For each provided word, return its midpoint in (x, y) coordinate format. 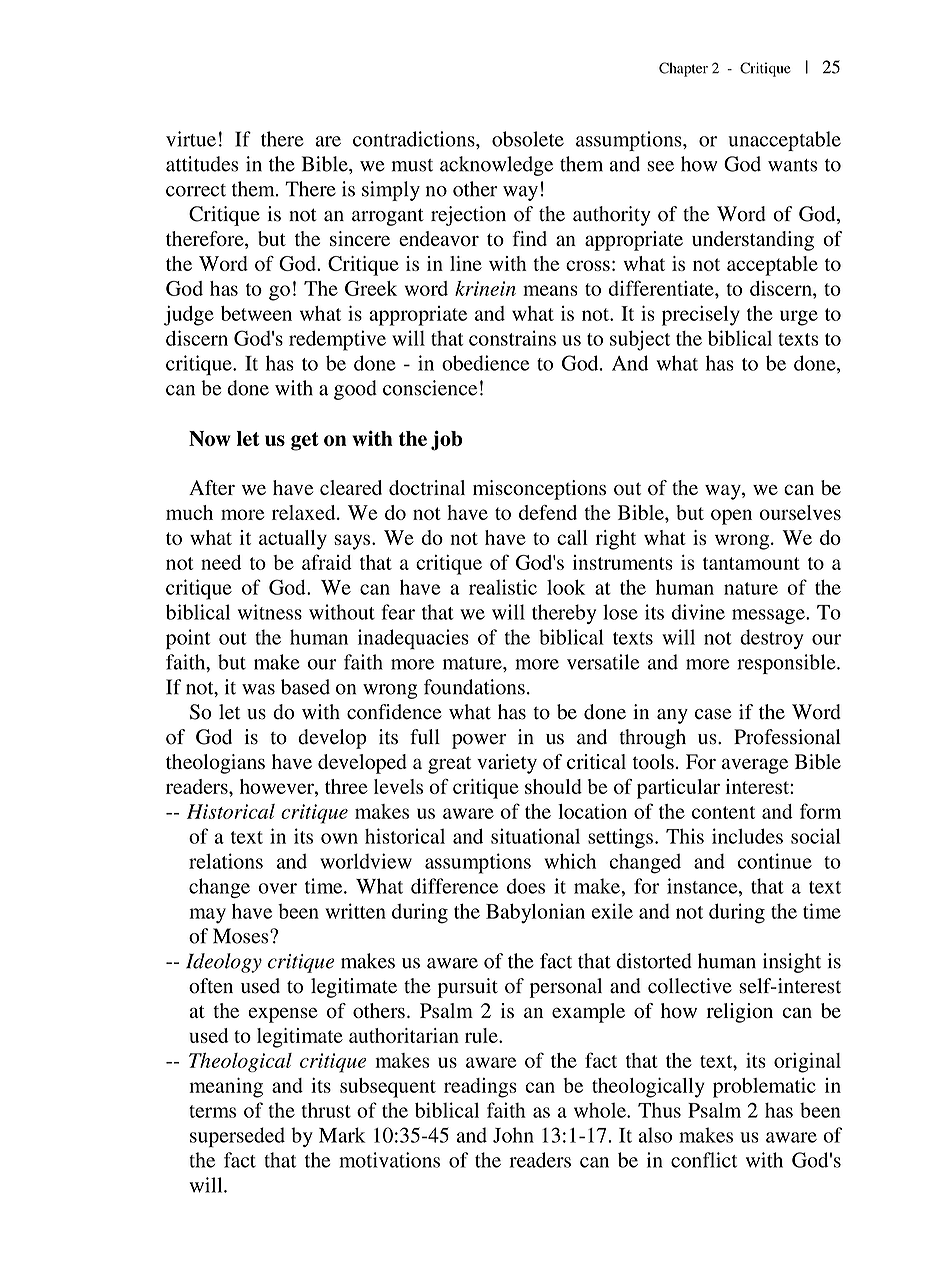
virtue (191, 139)
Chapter (683, 69)
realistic (503, 587)
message (769, 616)
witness (270, 612)
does (526, 886)
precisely (701, 316)
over (277, 888)
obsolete (528, 139)
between (256, 313)
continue (775, 861)
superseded (237, 1137)
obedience (485, 363)
